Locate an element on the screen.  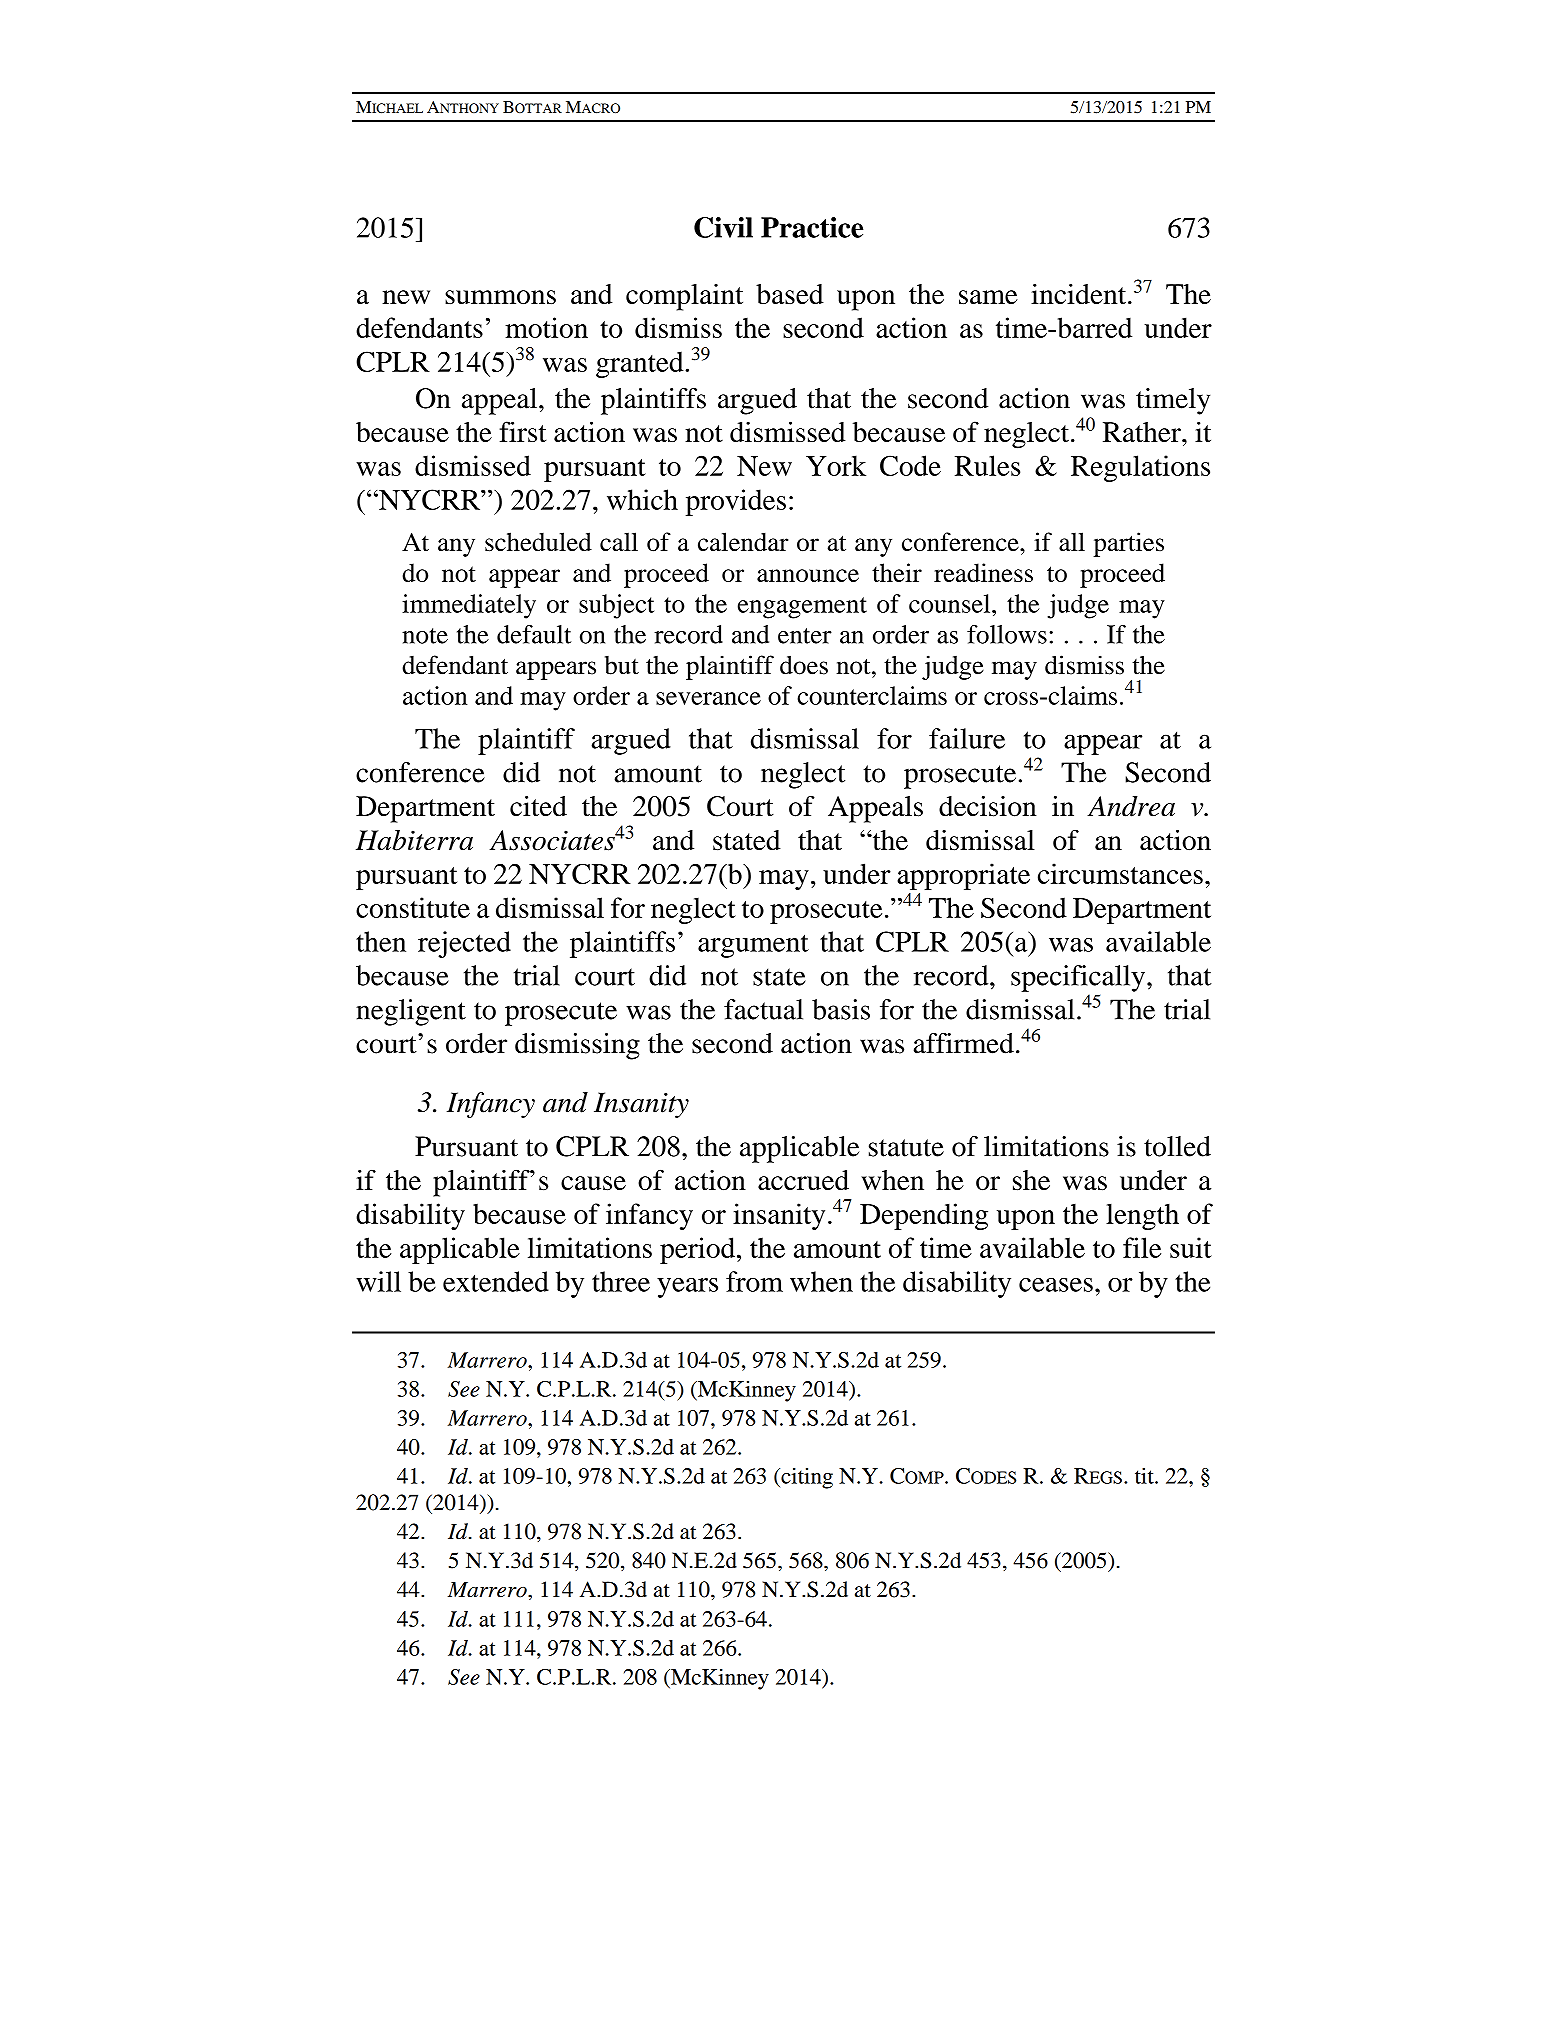
extended is located at coordinates (496, 1281).
